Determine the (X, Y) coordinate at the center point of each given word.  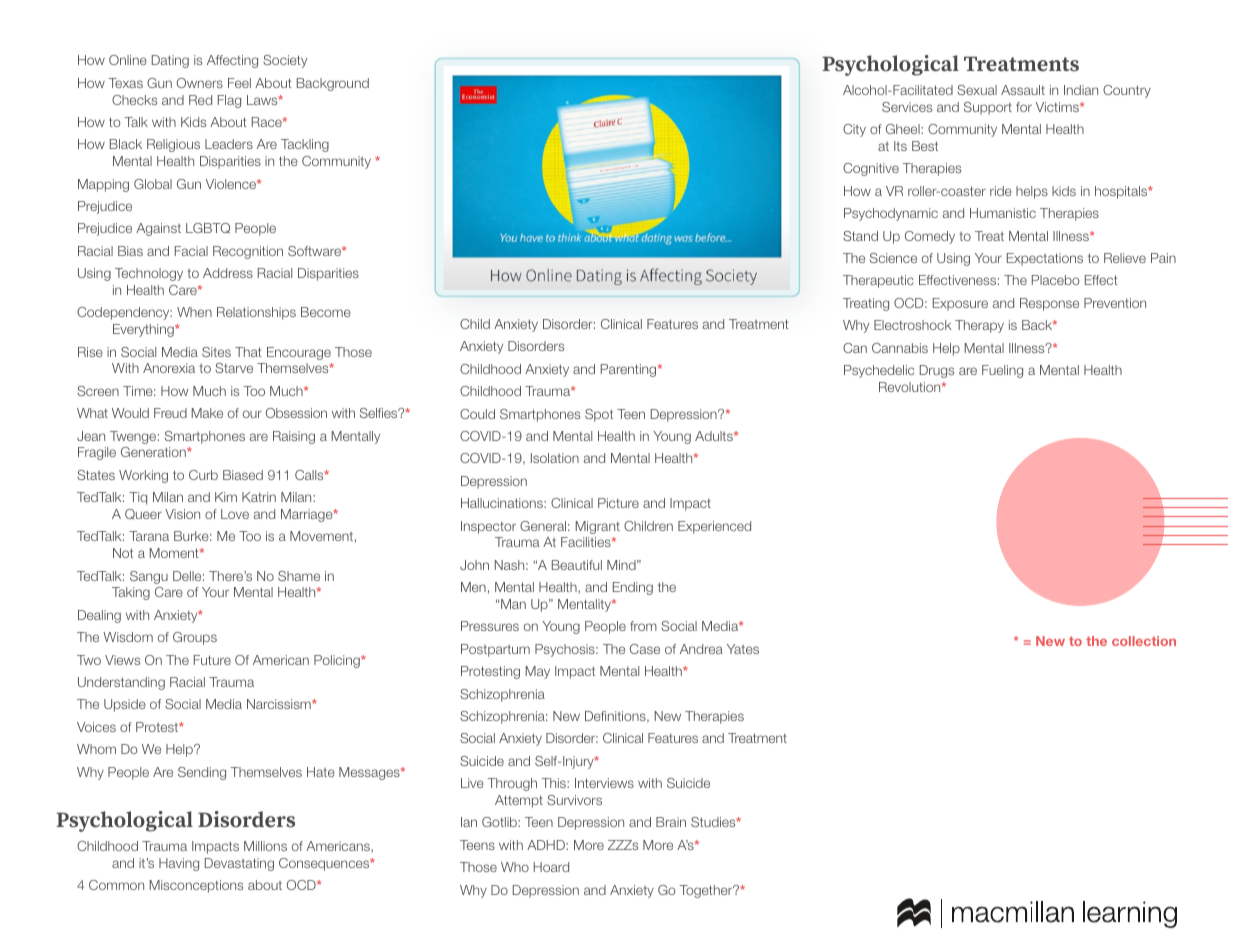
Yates (743, 649)
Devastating (239, 864)
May (538, 672)
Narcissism (280, 704)
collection (1144, 641)
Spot (599, 415)
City (854, 130)
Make (207, 413)
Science (893, 258)
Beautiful (577, 565)
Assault (1023, 90)
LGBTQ (208, 228)
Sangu (149, 577)
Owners (200, 83)
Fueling (1002, 371)
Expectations (1045, 259)
